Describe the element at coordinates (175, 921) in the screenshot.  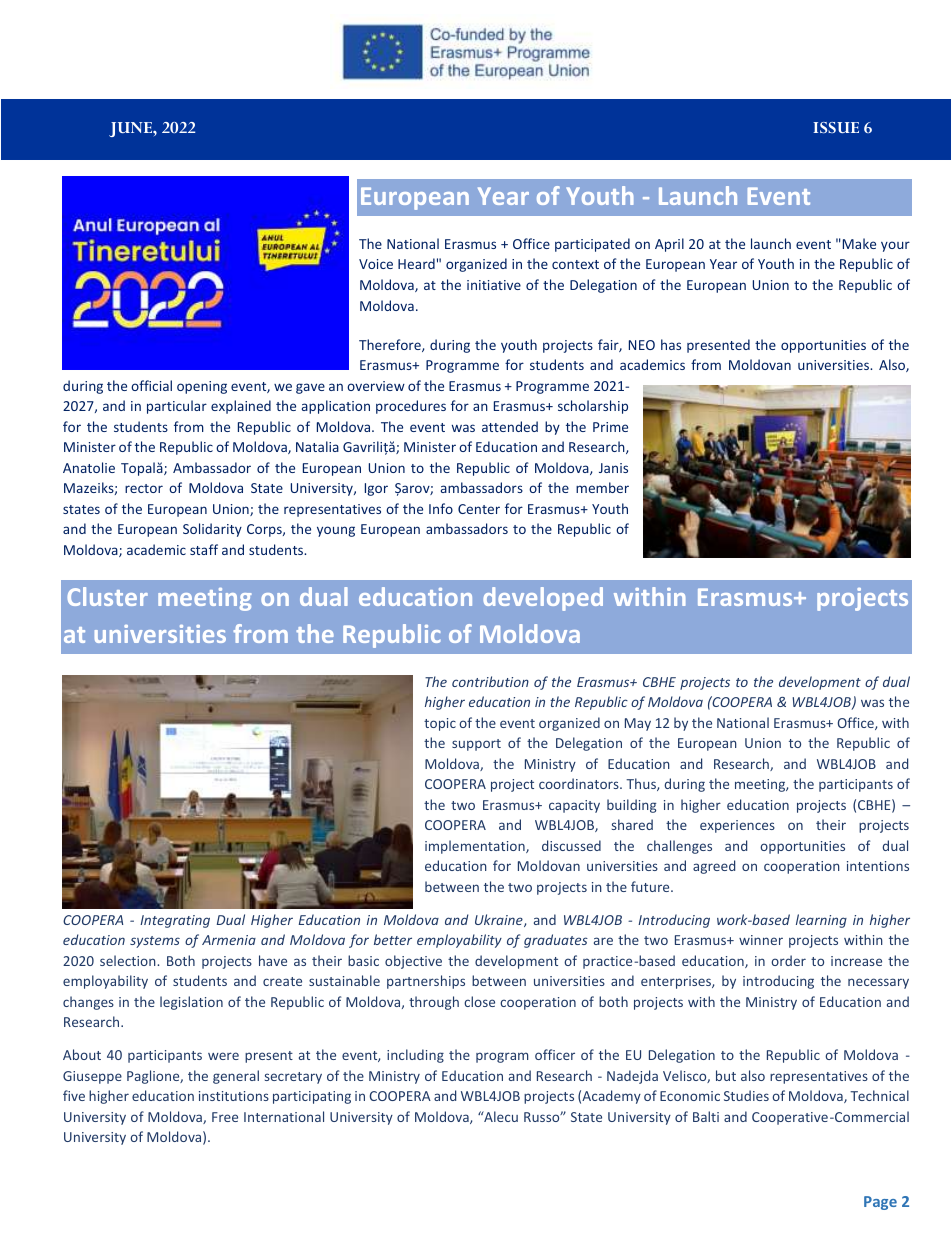
I see `Integrating` at that location.
